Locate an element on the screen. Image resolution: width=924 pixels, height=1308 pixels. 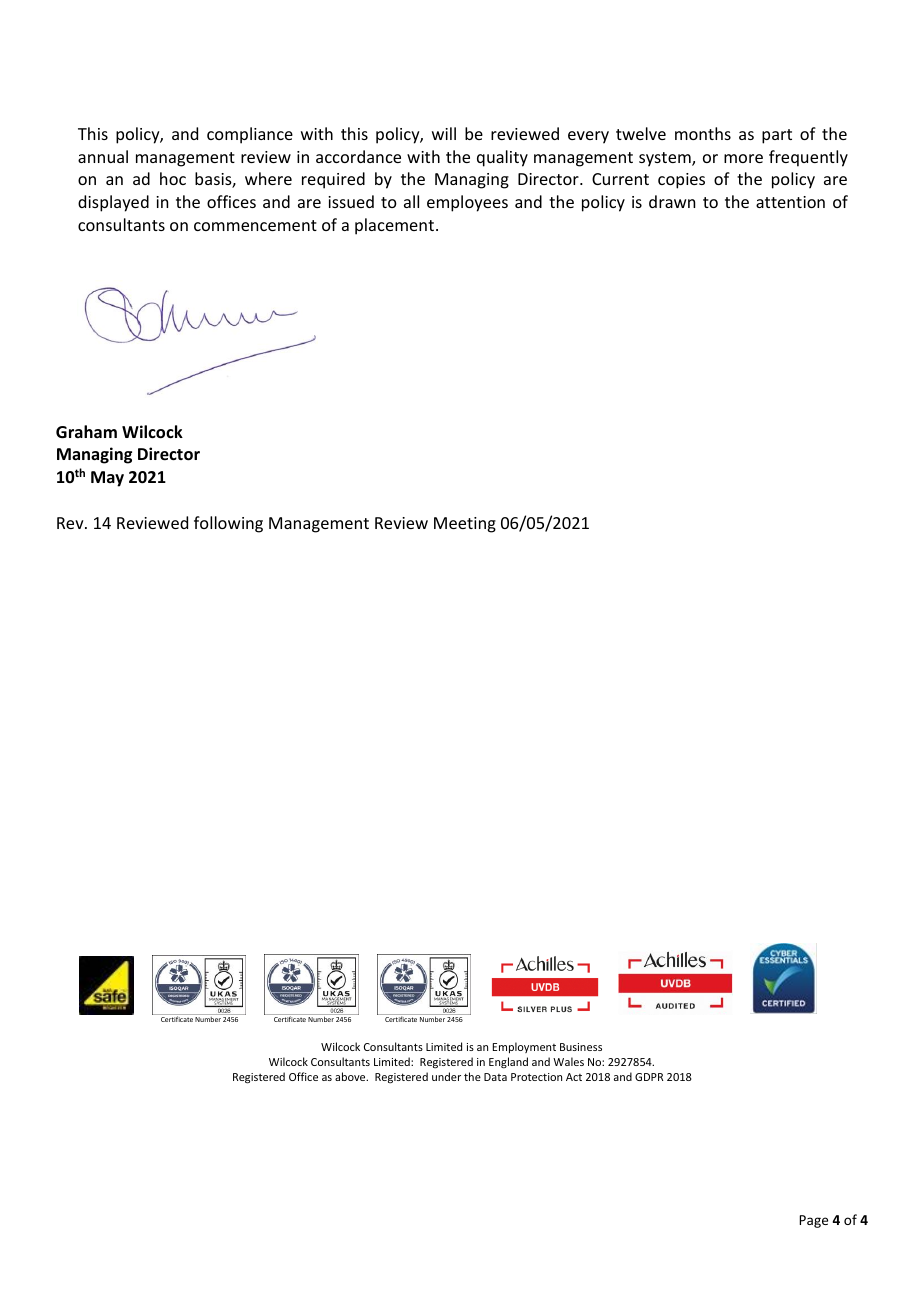
Page is located at coordinates (813, 1221).
